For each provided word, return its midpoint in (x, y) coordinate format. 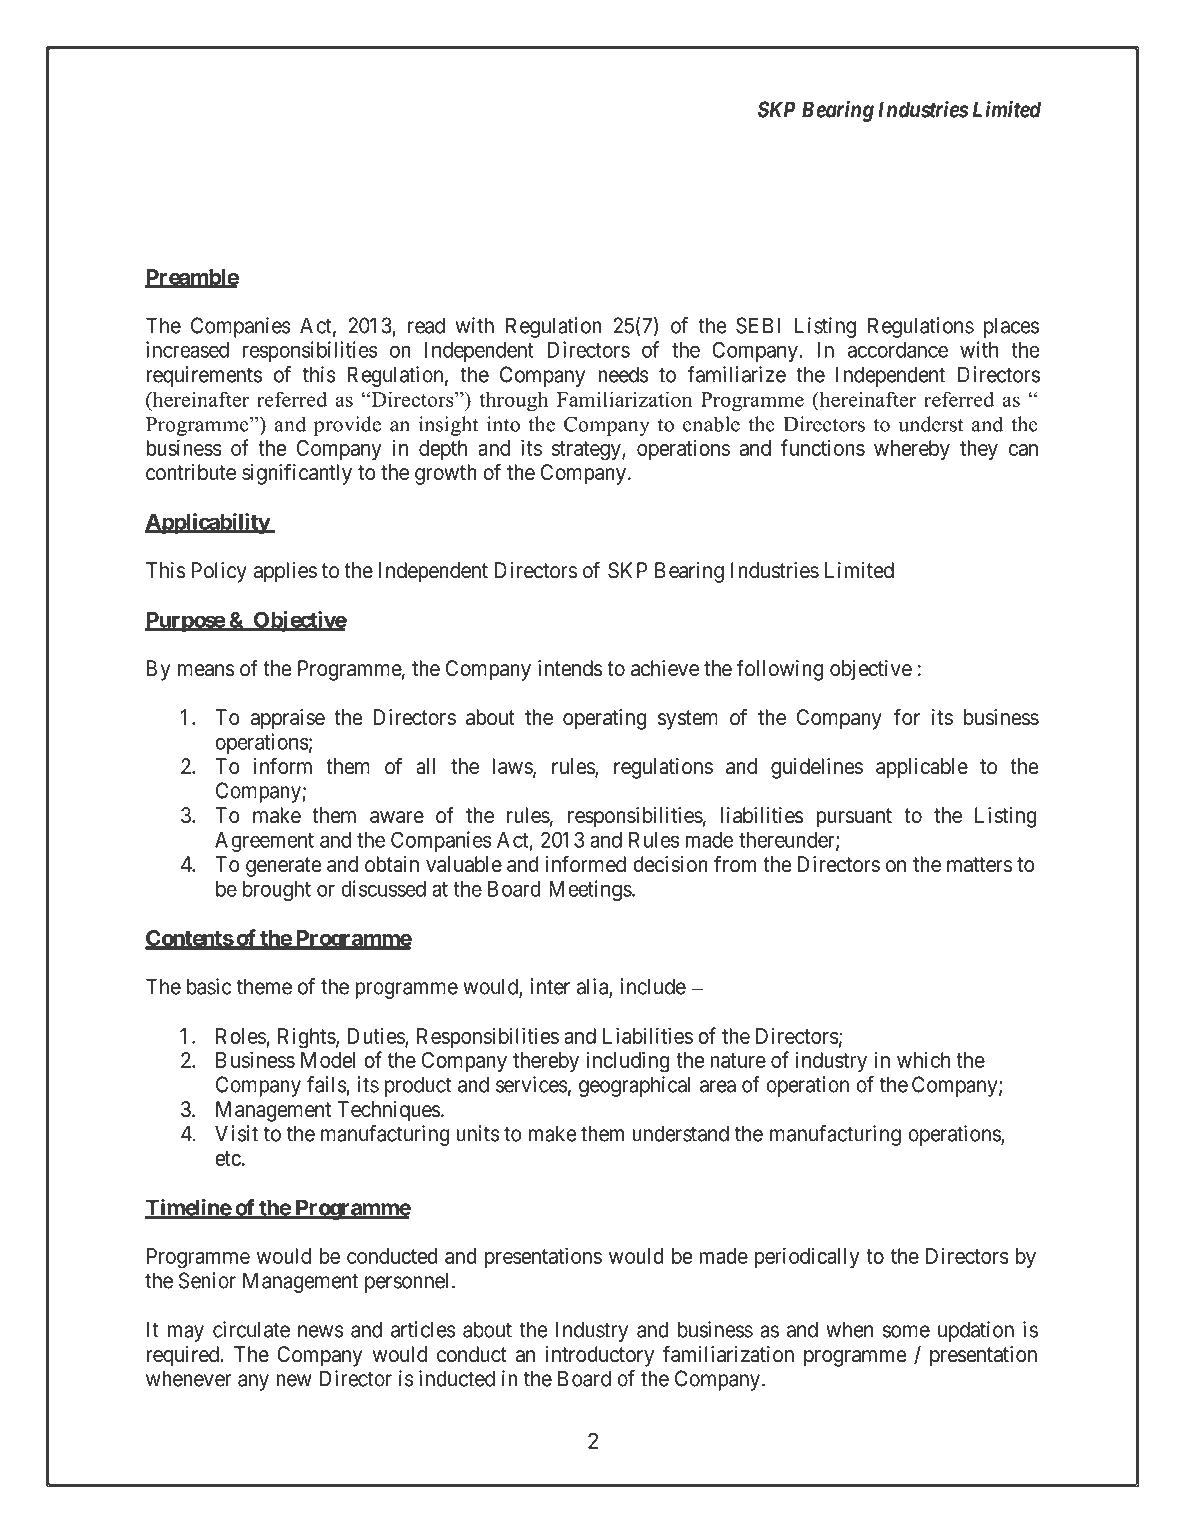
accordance (898, 350)
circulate (251, 1329)
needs (623, 374)
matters (979, 865)
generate (283, 867)
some (906, 1331)
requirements (204, 376)
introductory (599, 1356)
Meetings (591, 890)
